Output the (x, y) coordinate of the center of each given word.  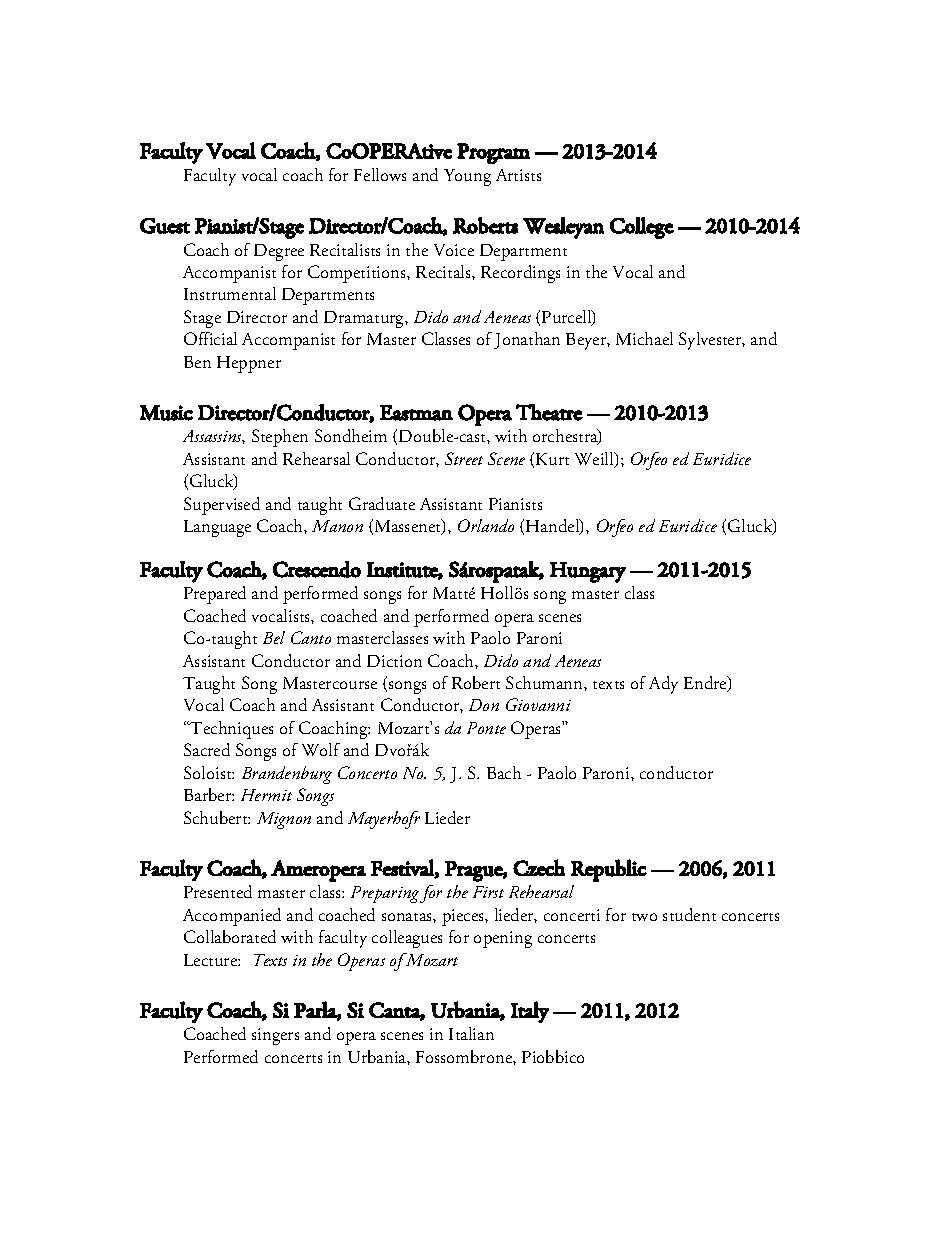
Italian (471, 1033)
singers (275, 1036)
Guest (165, 226)
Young (467, 177)
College (642, 228)
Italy (530, 1012)
